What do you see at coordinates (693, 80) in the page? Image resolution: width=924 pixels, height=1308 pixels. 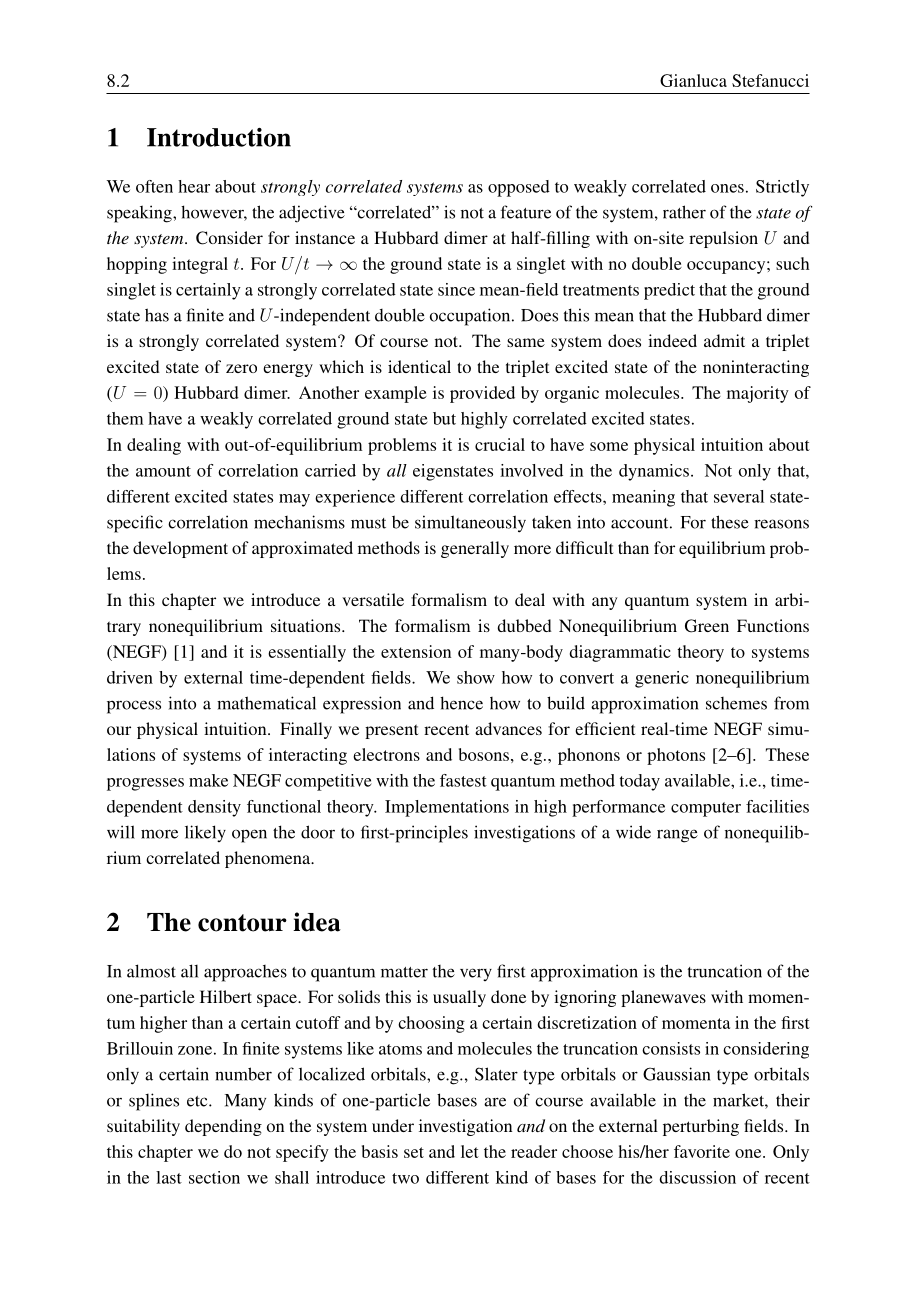 I see `Gianluca` at bounding box center [693, 80].
